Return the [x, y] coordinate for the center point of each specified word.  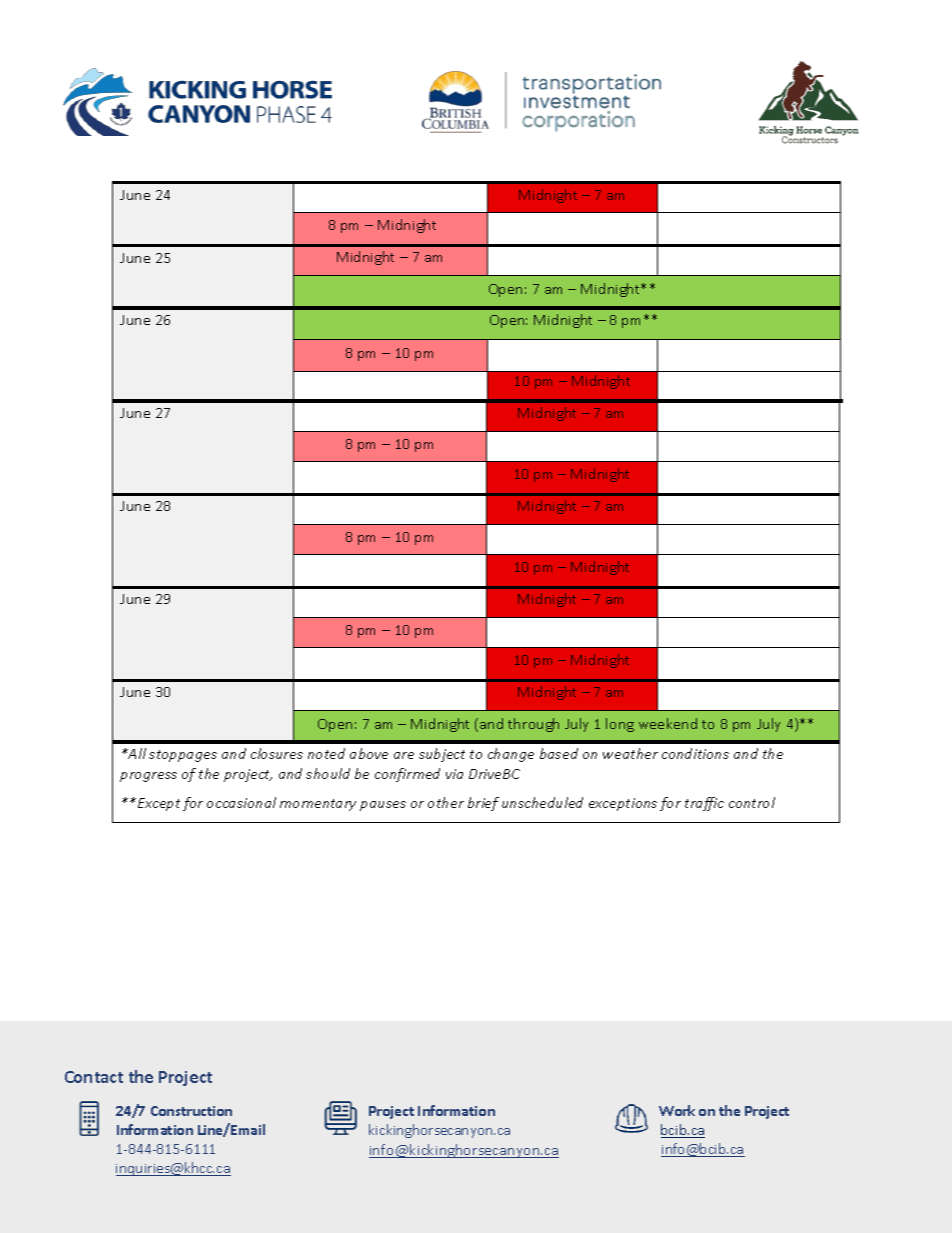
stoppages [183, 756]
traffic [704, 804]
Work [677, 1110]
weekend [668, 723]
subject [442, 755]
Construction [191, 1111]
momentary [318, 805]
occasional [241, 802]
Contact [94, 1077]
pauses [383, 806]
